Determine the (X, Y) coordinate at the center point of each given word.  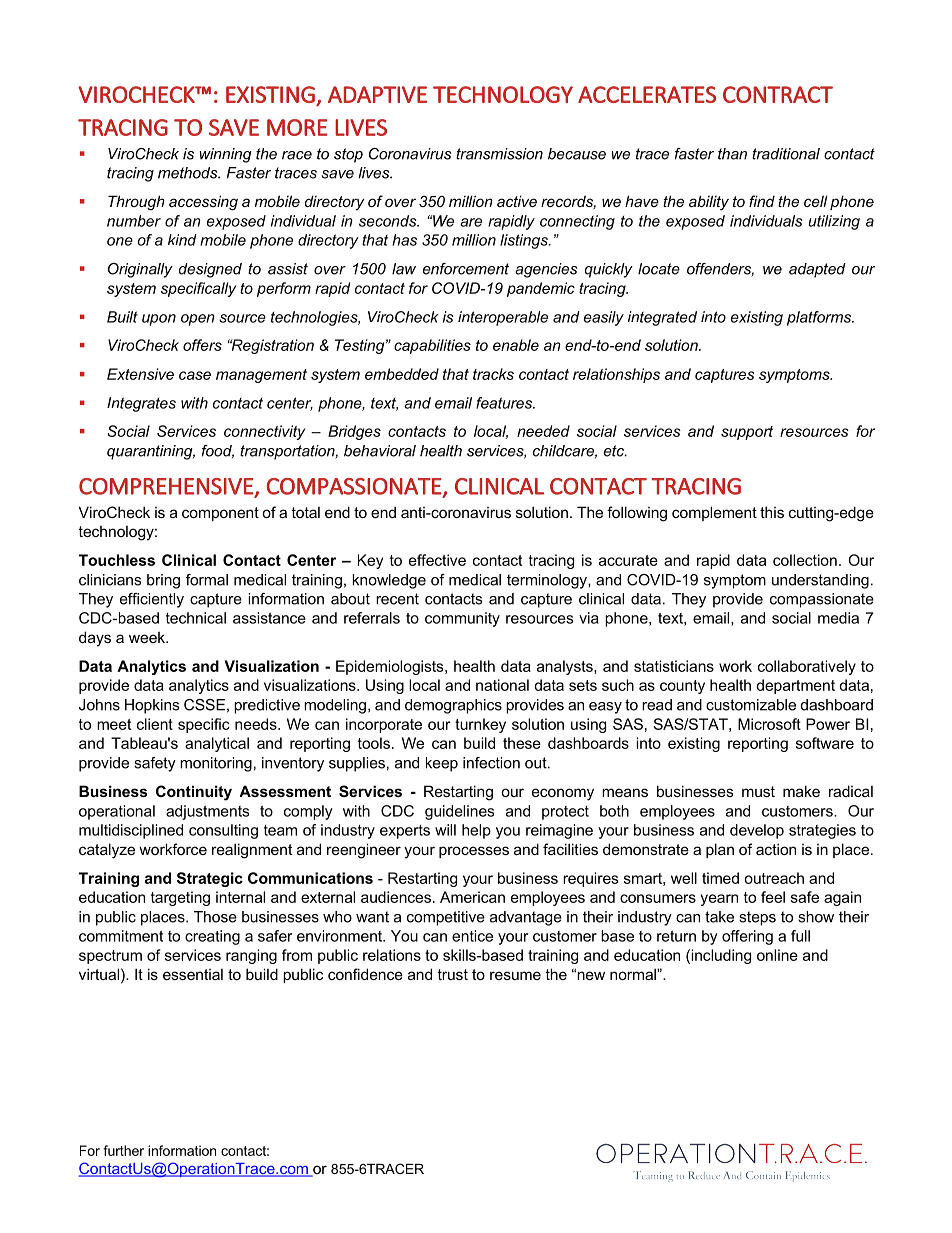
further (123, 1150)
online (777, 955)
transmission (499, 154)
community (462, 619)
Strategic (210, 879)
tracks (493, 374)
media (838, 618)
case (195, 375)
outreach (774, 878)
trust (452, 974)
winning (225, 155)
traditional (786, 154)
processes (474, 852)
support (747, 433)
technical (196, 618)
